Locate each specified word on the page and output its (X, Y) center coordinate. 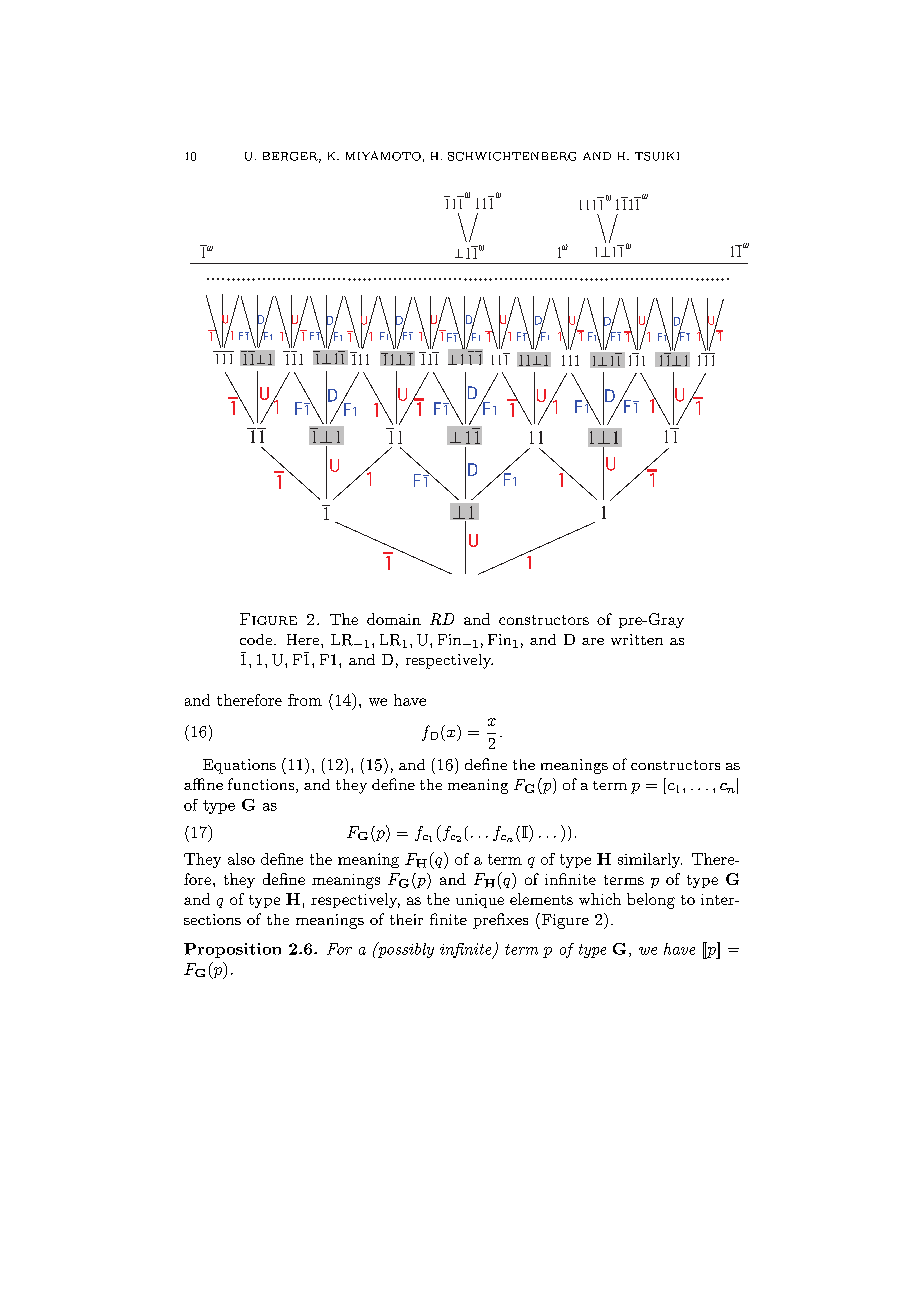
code (257, 639)
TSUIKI (657, 156)
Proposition (232, 950)
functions (261, 784)
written (637, 639)
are (593, 641)
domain (394, 619)
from (305, 700)
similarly (650, 860)
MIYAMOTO (383, 156)
